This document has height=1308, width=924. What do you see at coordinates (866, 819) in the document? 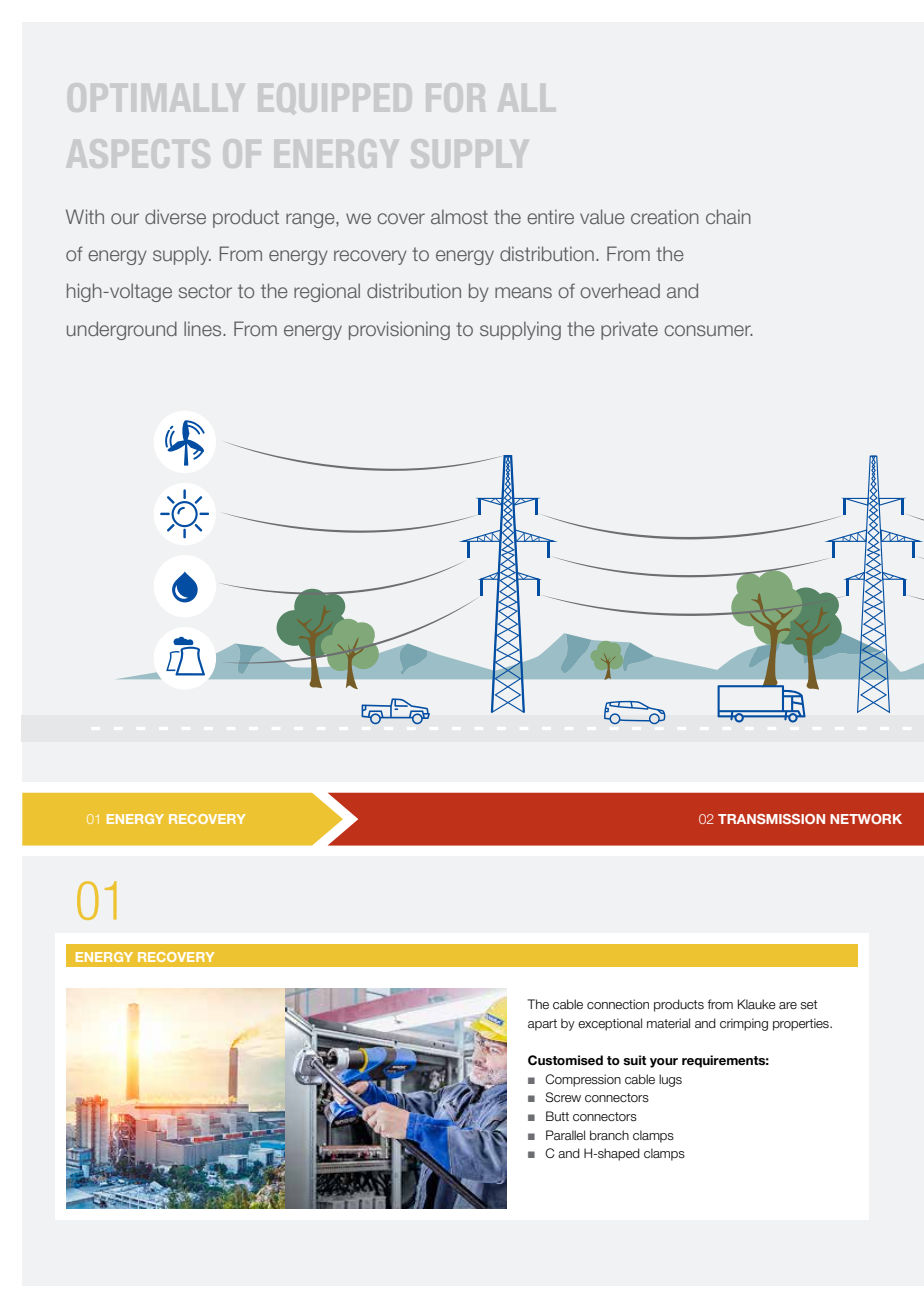
I see `NETWORK` at bounding box center [866, 819].
